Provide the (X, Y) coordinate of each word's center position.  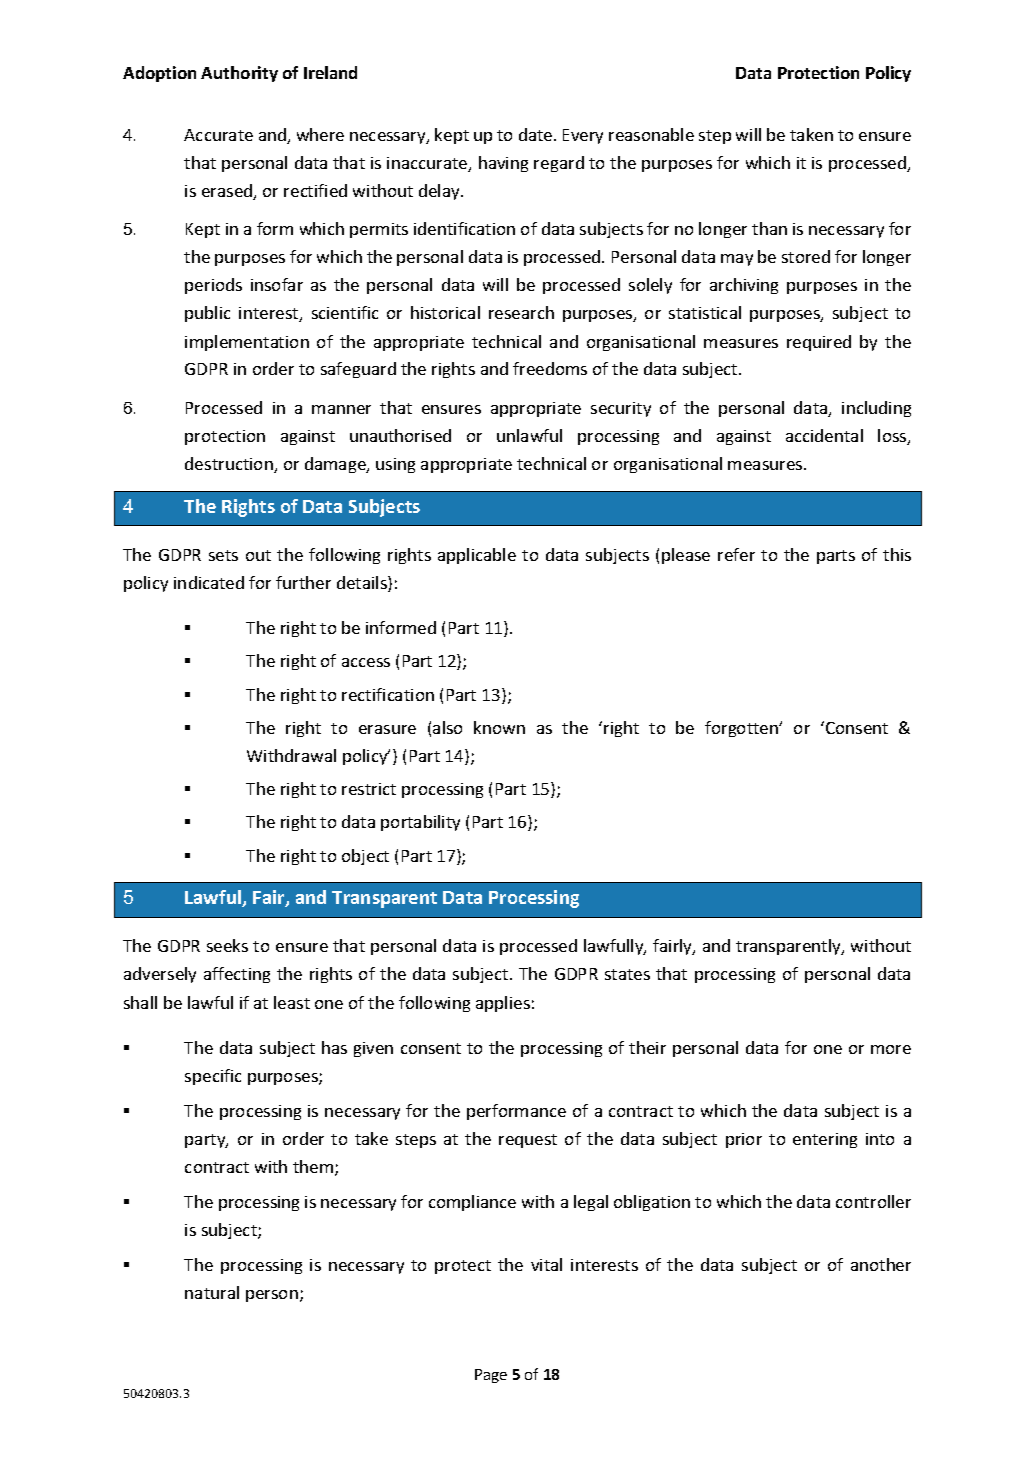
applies (503, 1004)
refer (736, 554)
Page (491, 1376)
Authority (239, 74)
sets (223, 555)
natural (212, 1292)
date (537, 134)
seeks (227, 945)
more (891, 1049)
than (769, 228)
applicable (477, 556)
